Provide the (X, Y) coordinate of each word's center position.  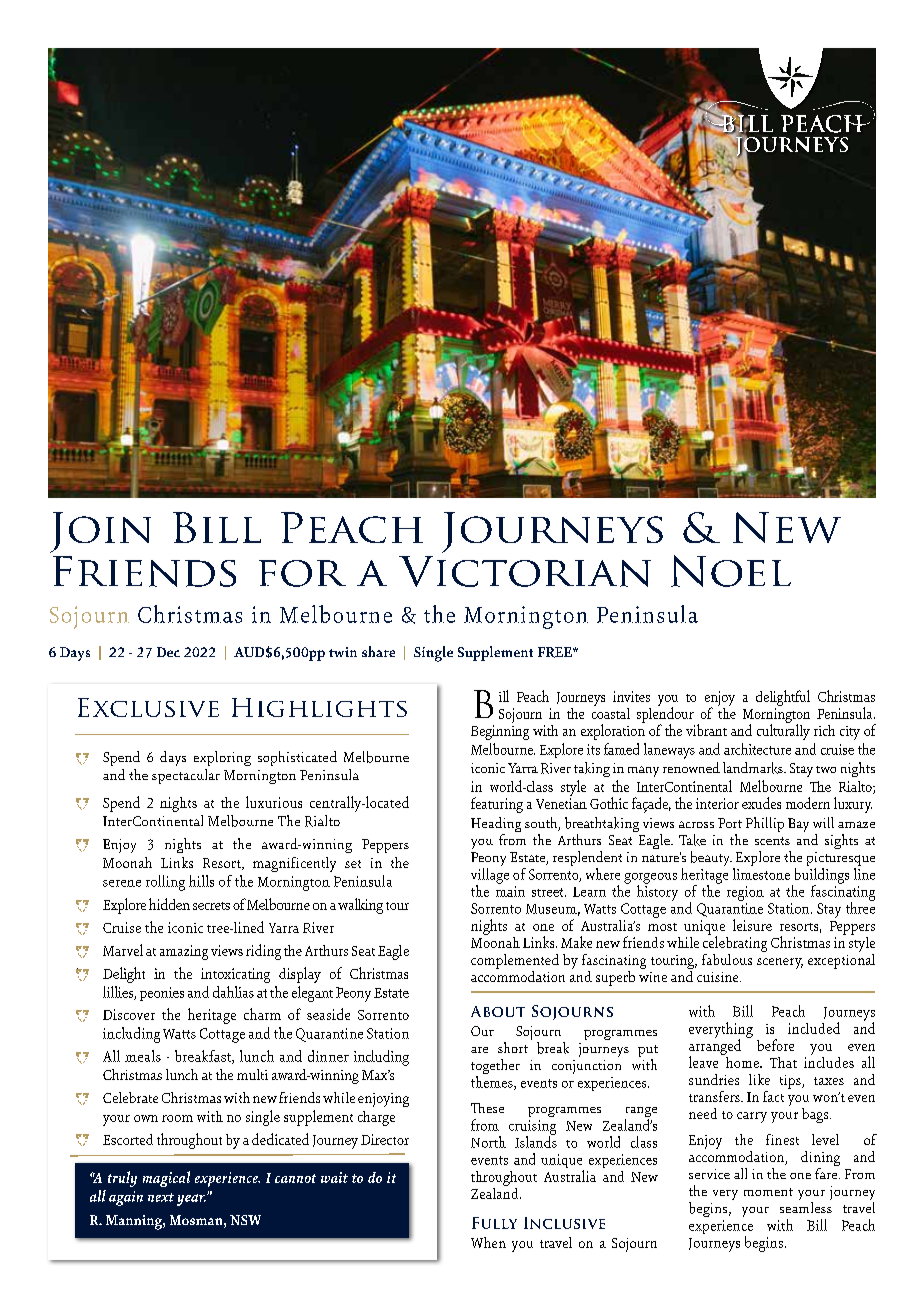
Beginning (500, 732)
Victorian (525, 571)
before (775, 1045)
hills (201, 881)
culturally (783, 731)
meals (143, 1056)
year (191, 1200)
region (745, 893)
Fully (494, 1223)
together (495, 1068)
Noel (731, 571)
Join (100, 532)
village (490, 877)
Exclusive (148, 707)
